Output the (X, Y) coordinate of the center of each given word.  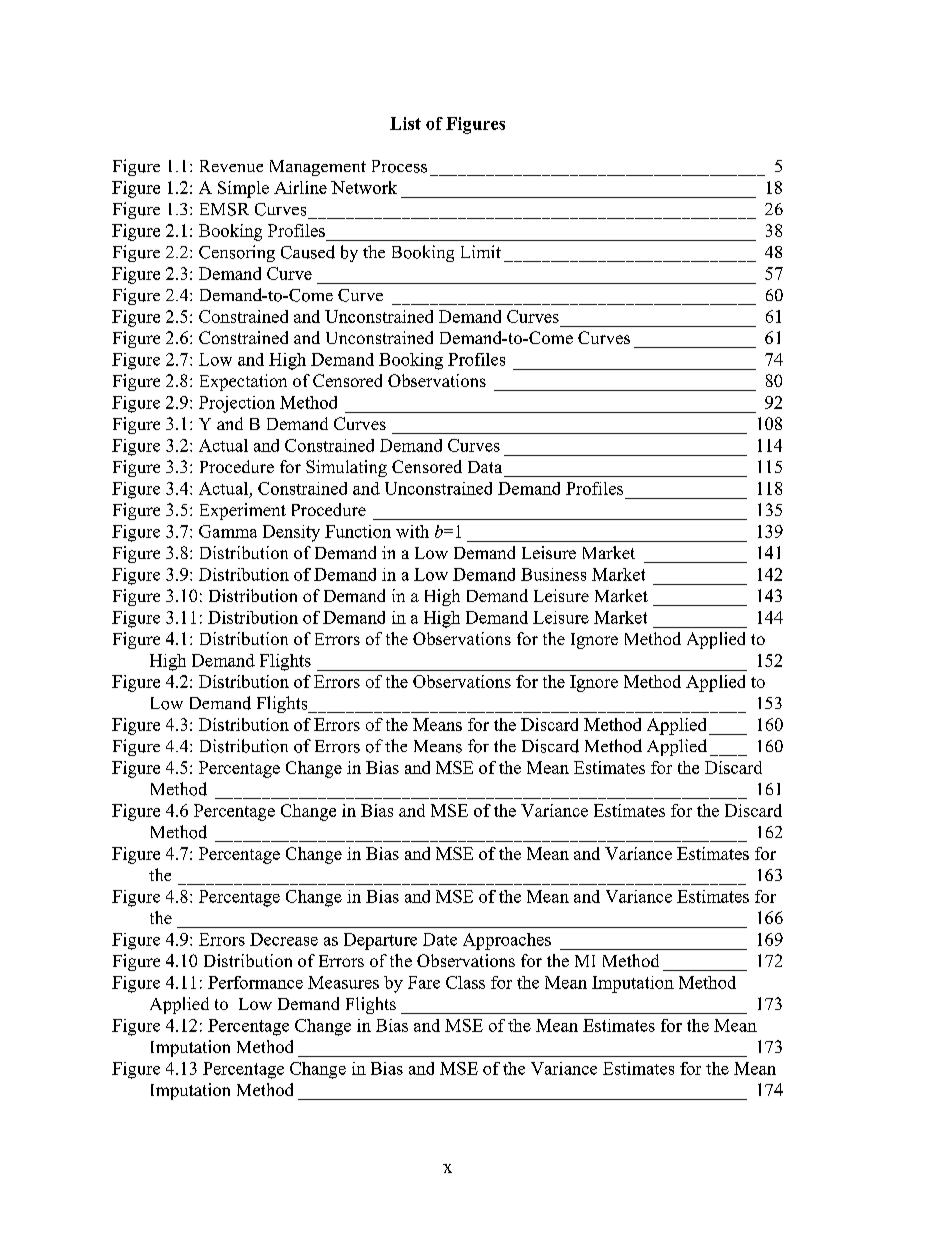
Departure (380, 941)
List (405, 123)
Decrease (284, 939)
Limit (481, 251)
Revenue (231, 166)
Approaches (507, 941)
